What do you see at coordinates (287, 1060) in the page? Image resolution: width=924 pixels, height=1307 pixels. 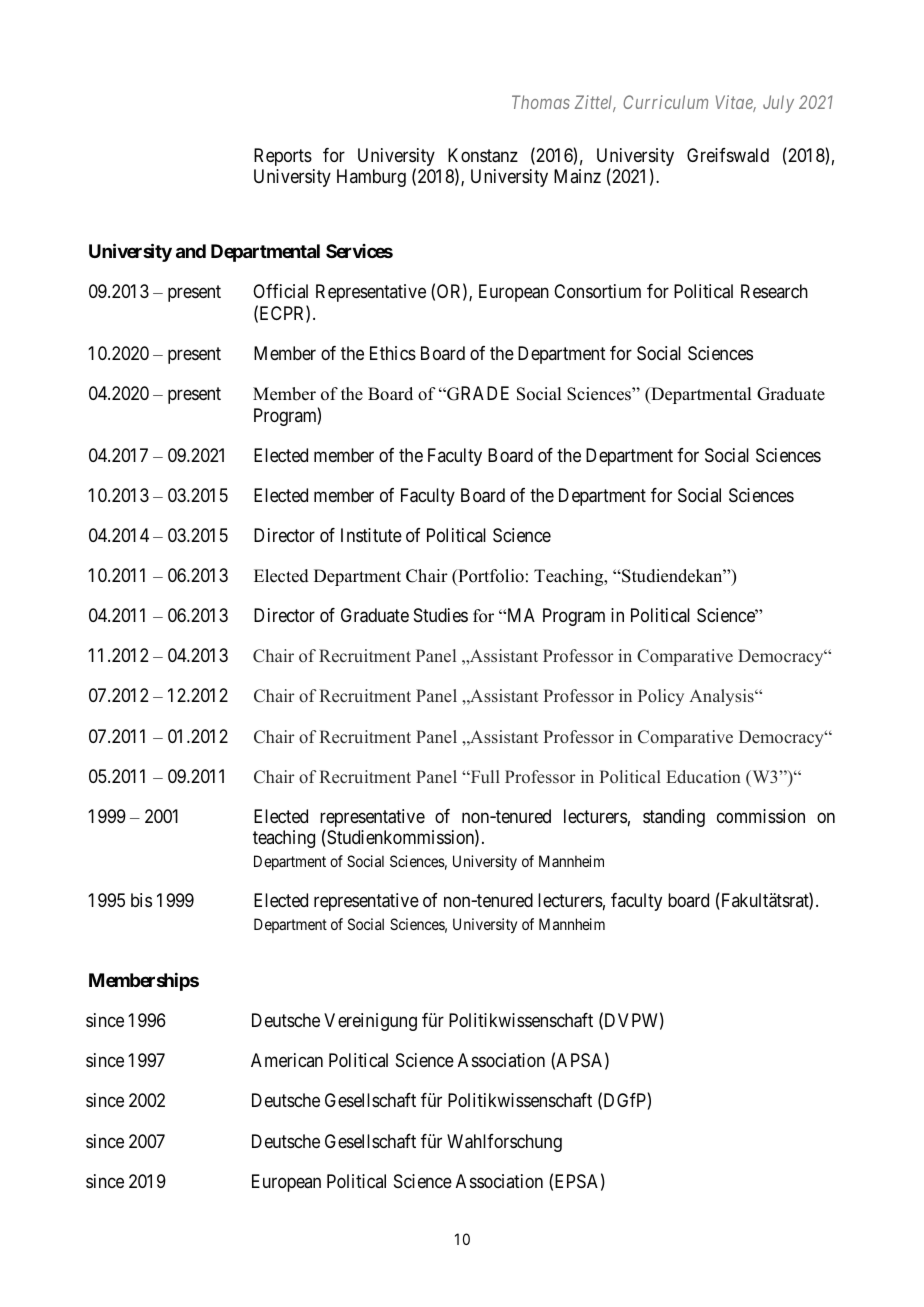 I see `American` at bounding box center [287, 1060].
